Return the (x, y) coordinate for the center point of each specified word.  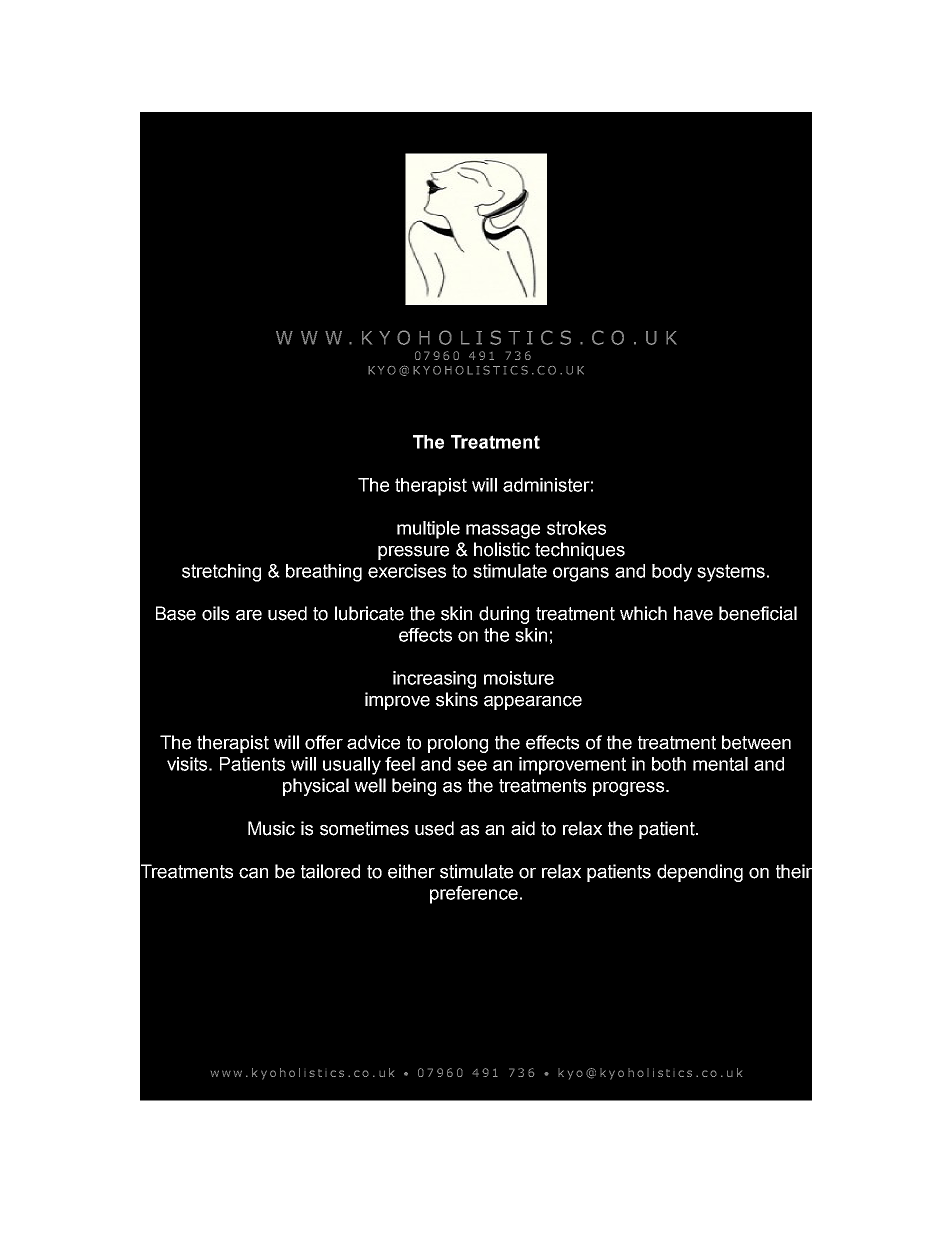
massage (503, 531)
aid (523, 828)
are (249, 615)
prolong (458, 744)
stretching (221, 573)
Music (271, 828)
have (693, 613)
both (669, 764)
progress (630, 789)
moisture (519, 678)
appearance (533, 703)
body (672, 573)
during (504, 615)
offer (324, 742)
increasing (434, 680)
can (253, 873)
